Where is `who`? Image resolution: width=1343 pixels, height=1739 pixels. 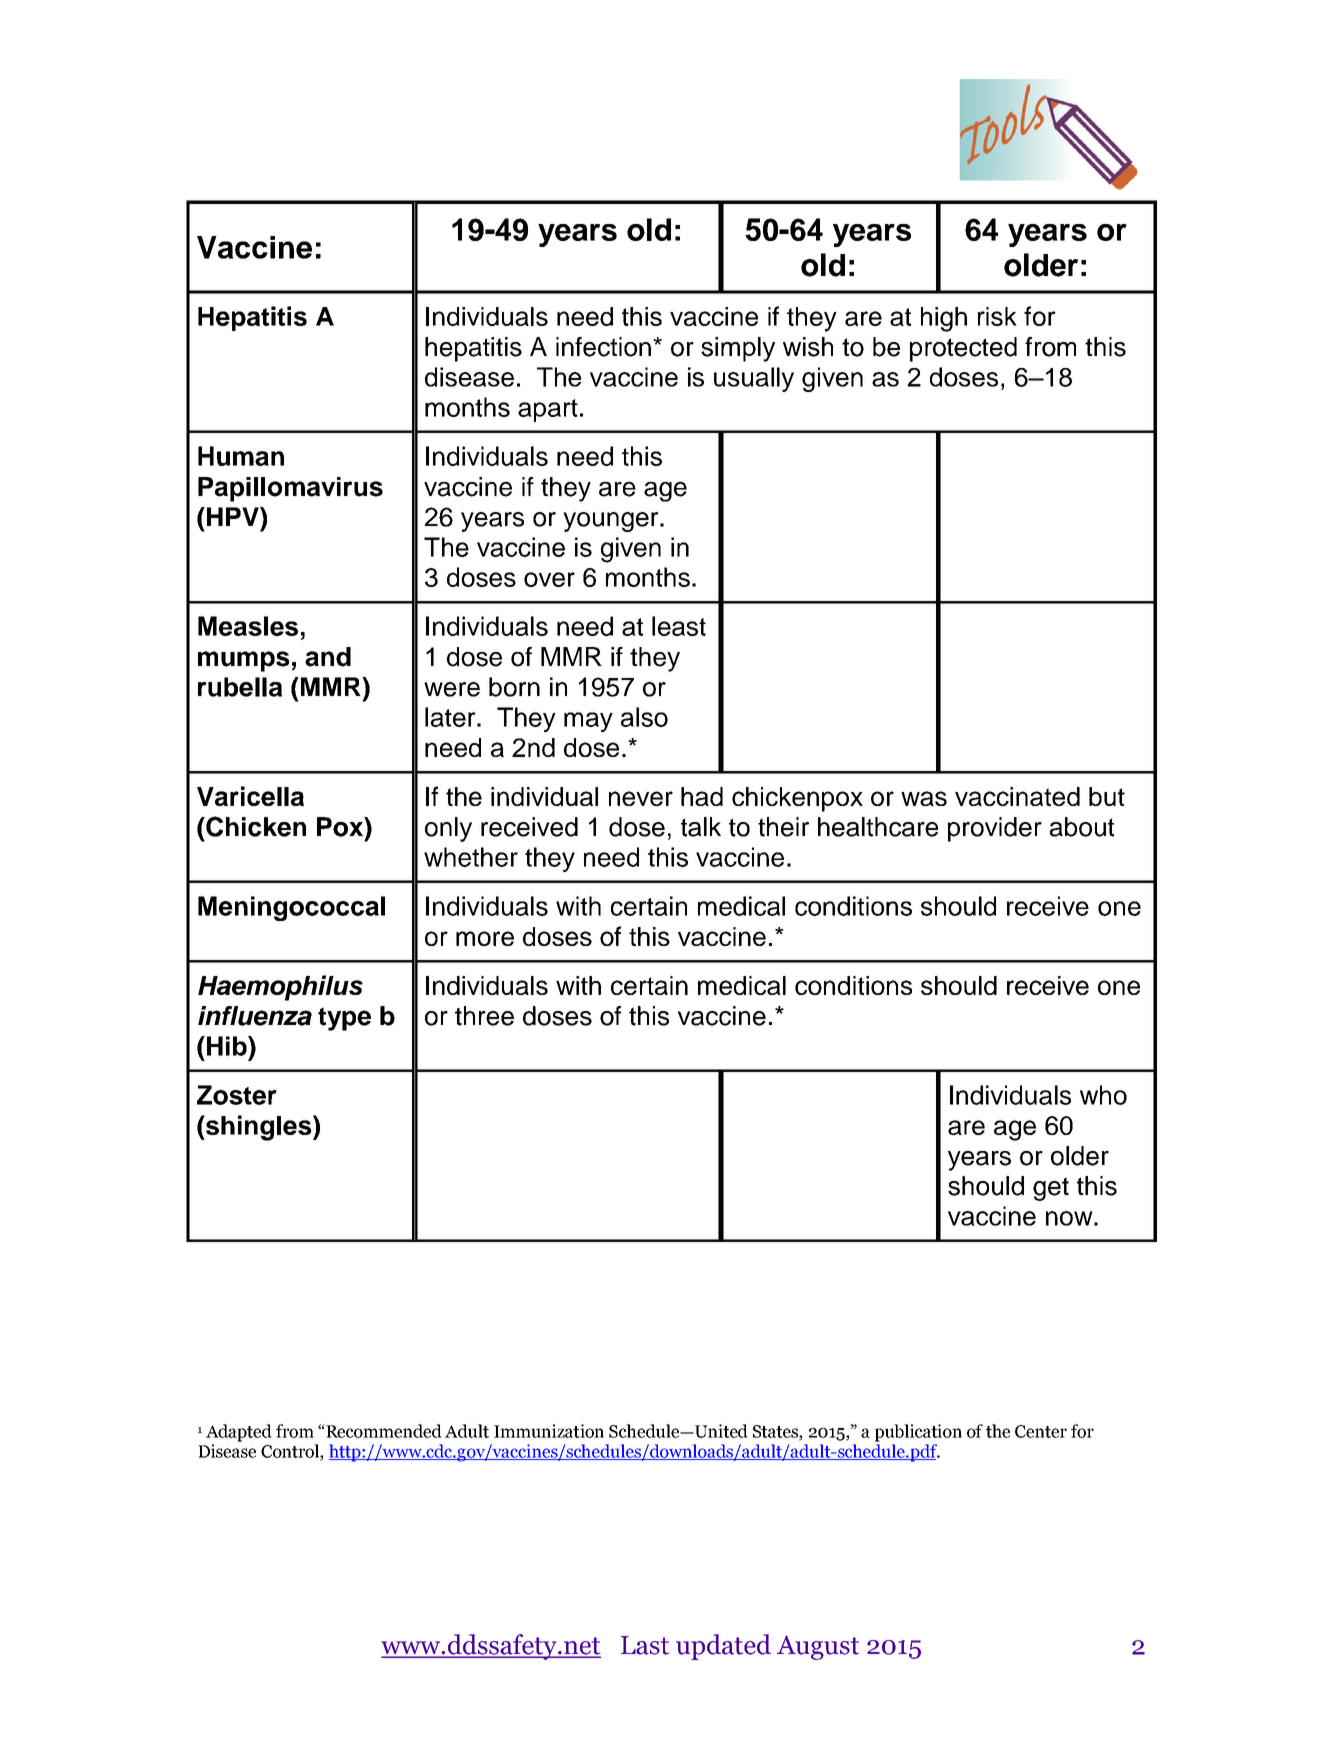
who is located at coordinates (1103, 1095).
